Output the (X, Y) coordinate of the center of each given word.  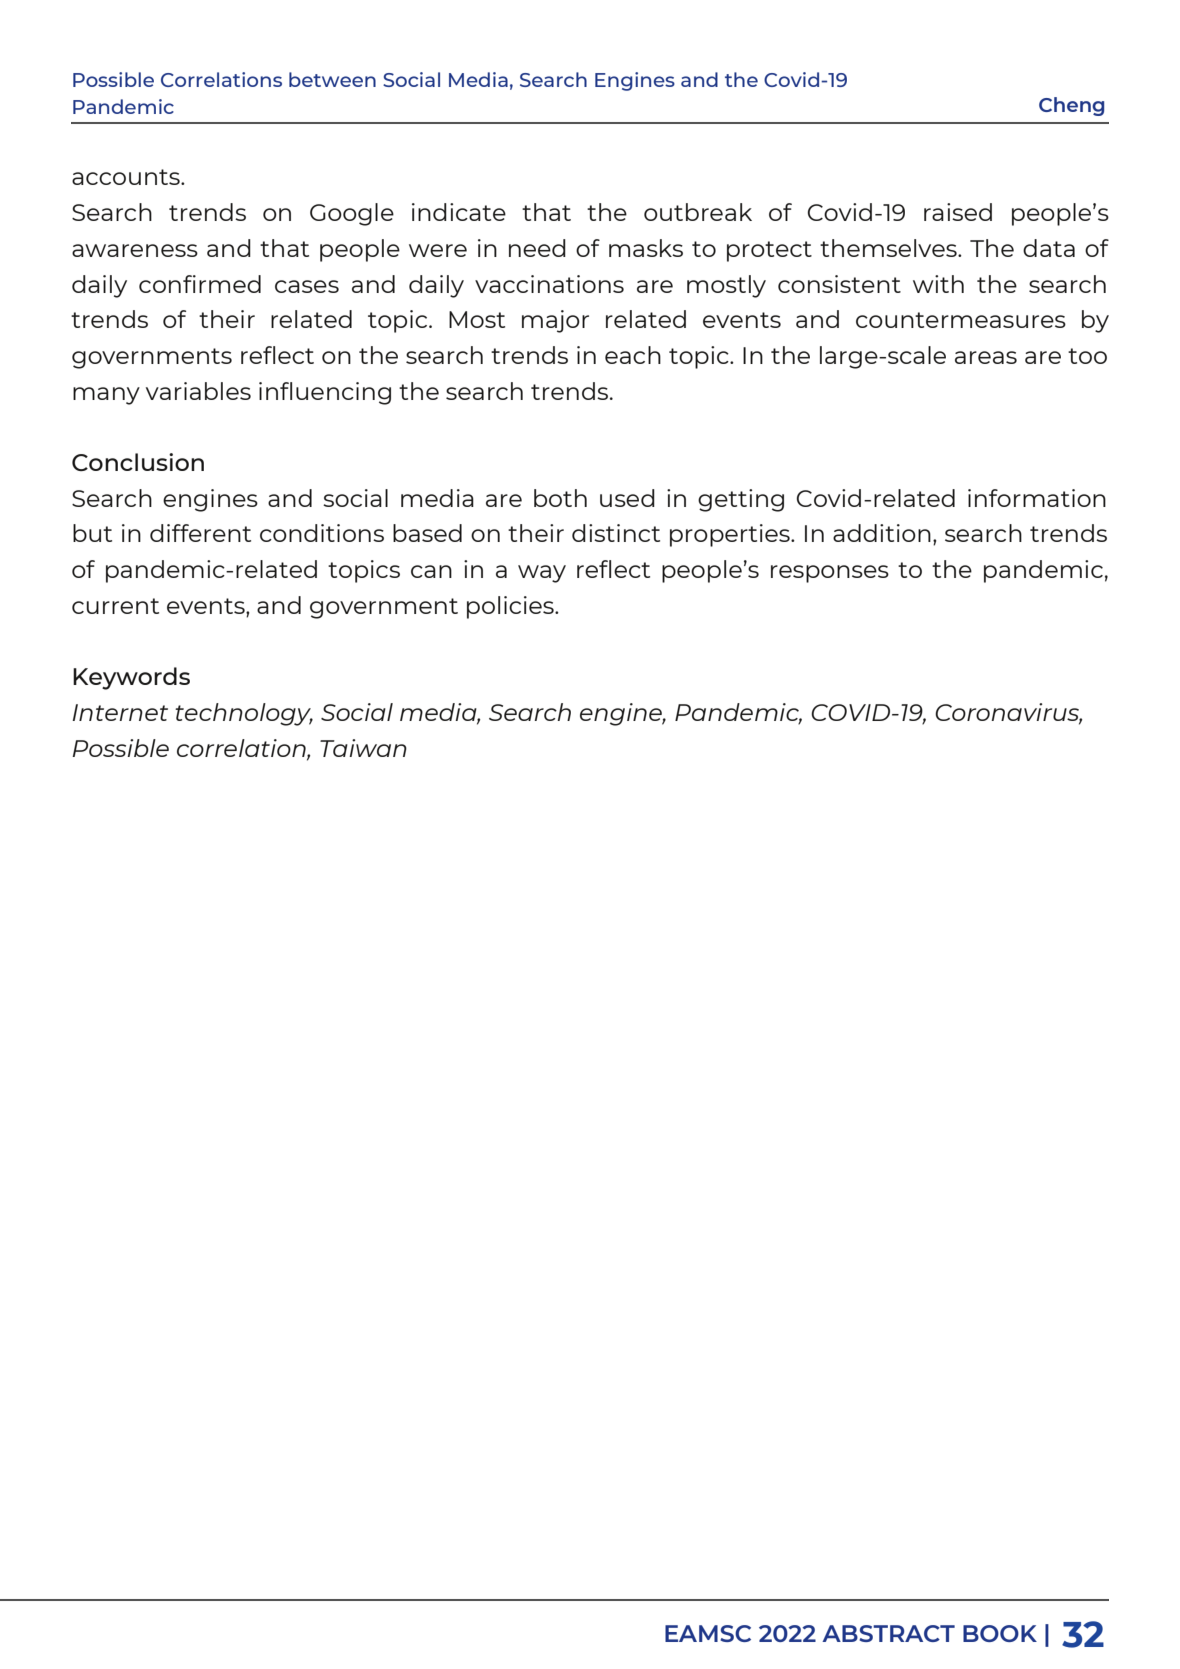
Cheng (1071, 106)
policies (511, 607)
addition (882, 533)
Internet (120, 712)
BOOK (1000, 1633)
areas (986, 357)
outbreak (698, 212)
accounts (127, 177)
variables (198, 391)
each (633, 355)
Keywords (131, 678)
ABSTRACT (888, 1633)
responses (830, 574)
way (542, 574)
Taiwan (363, 748)
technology (244, 714)
